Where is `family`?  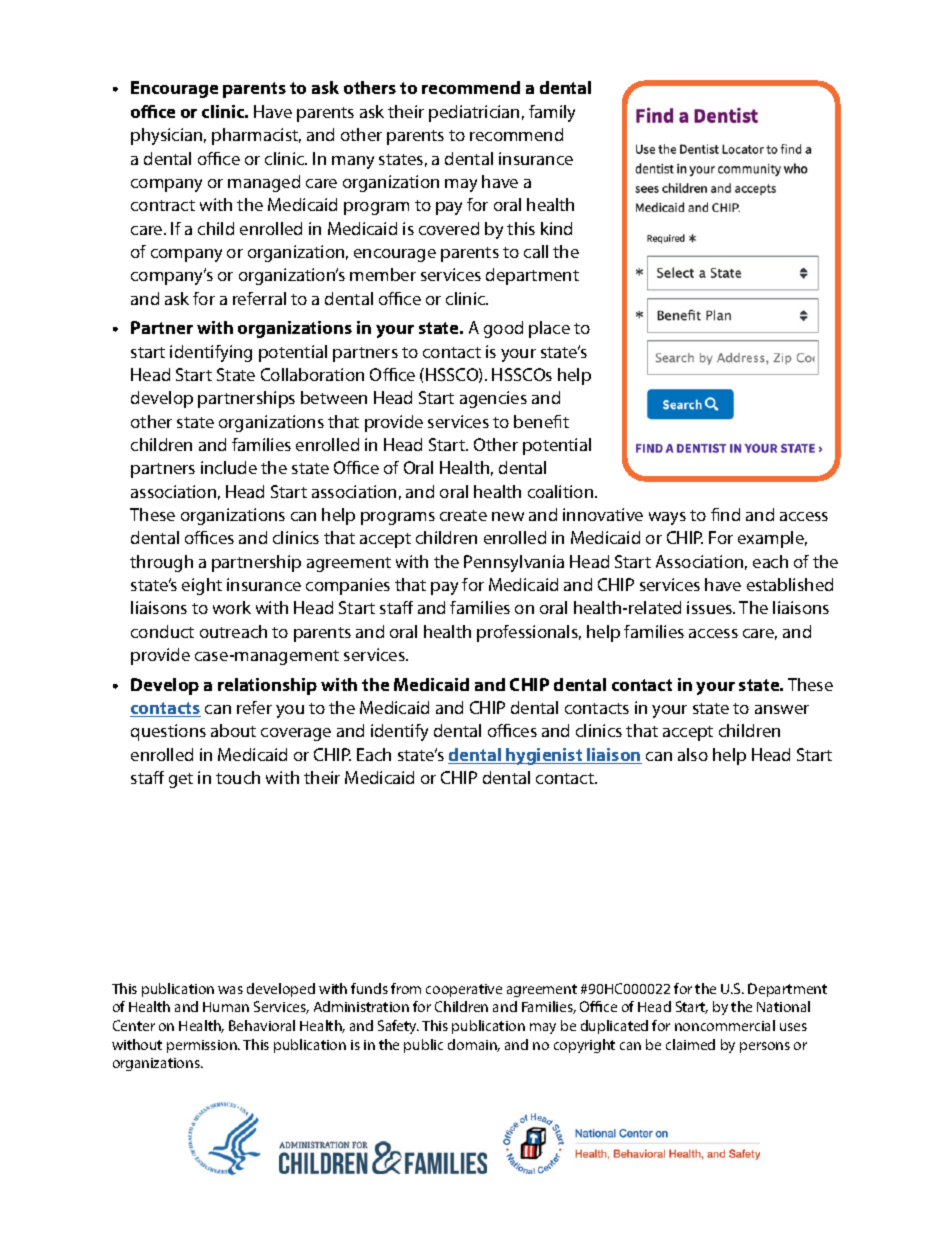 family is located at coordinates (552, 113).
